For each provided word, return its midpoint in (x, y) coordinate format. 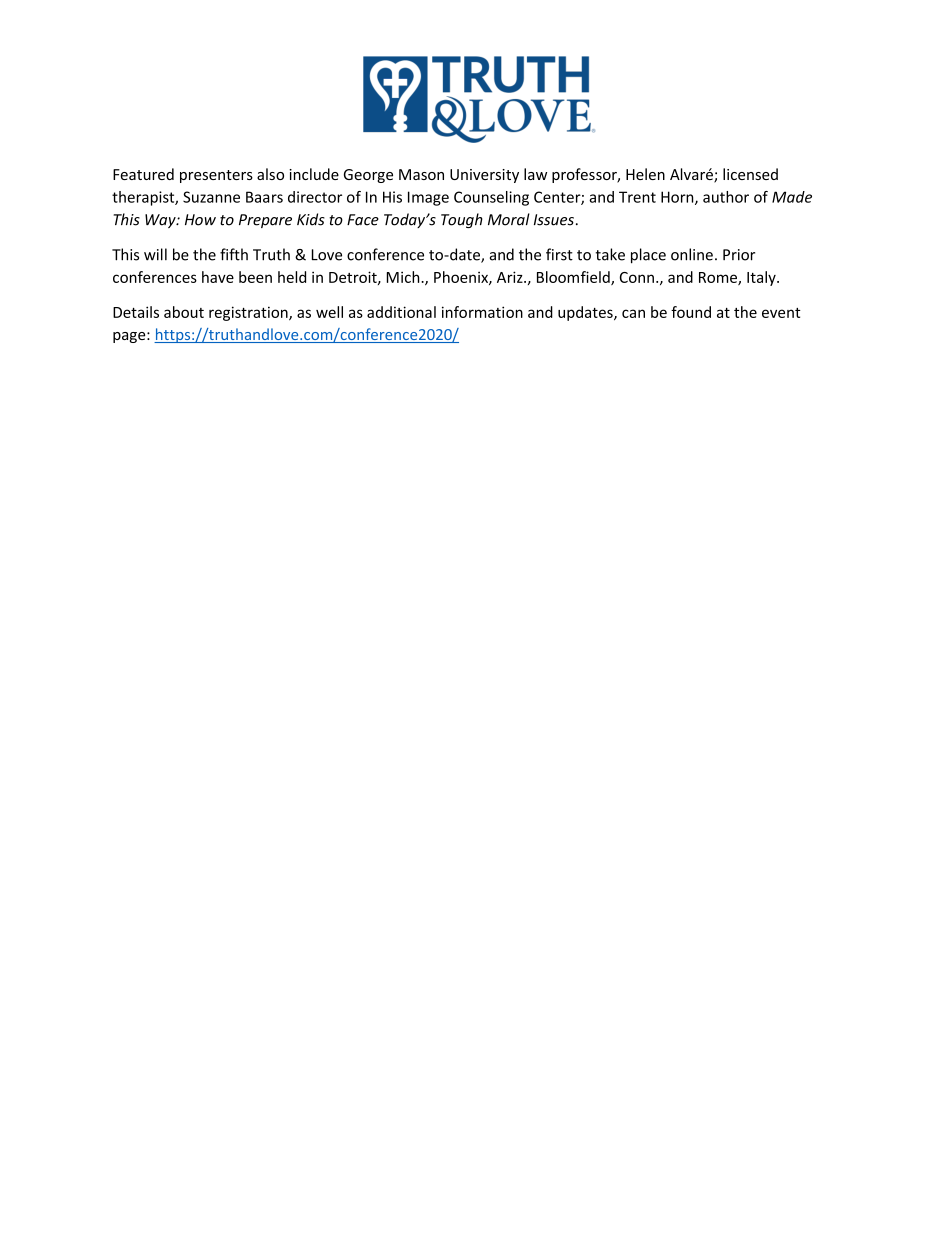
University (484, 176)
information (482, 312)
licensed (750, 174)
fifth (234, 254)
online (692, 254)
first (559, 254)
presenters (216, 176)
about (184, 312)
